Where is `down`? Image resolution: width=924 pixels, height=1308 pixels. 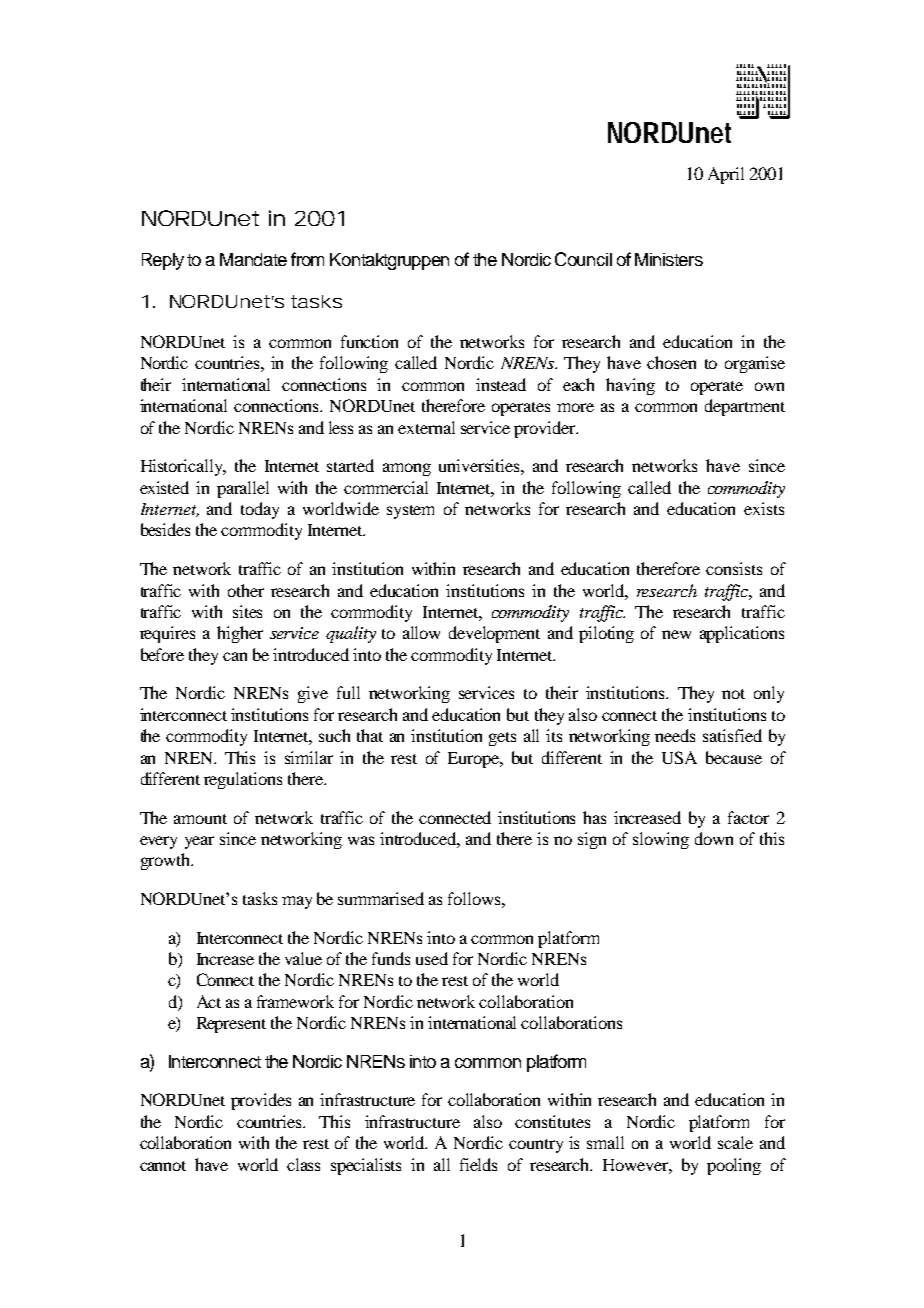 down is located at coordinates (714, 838).
